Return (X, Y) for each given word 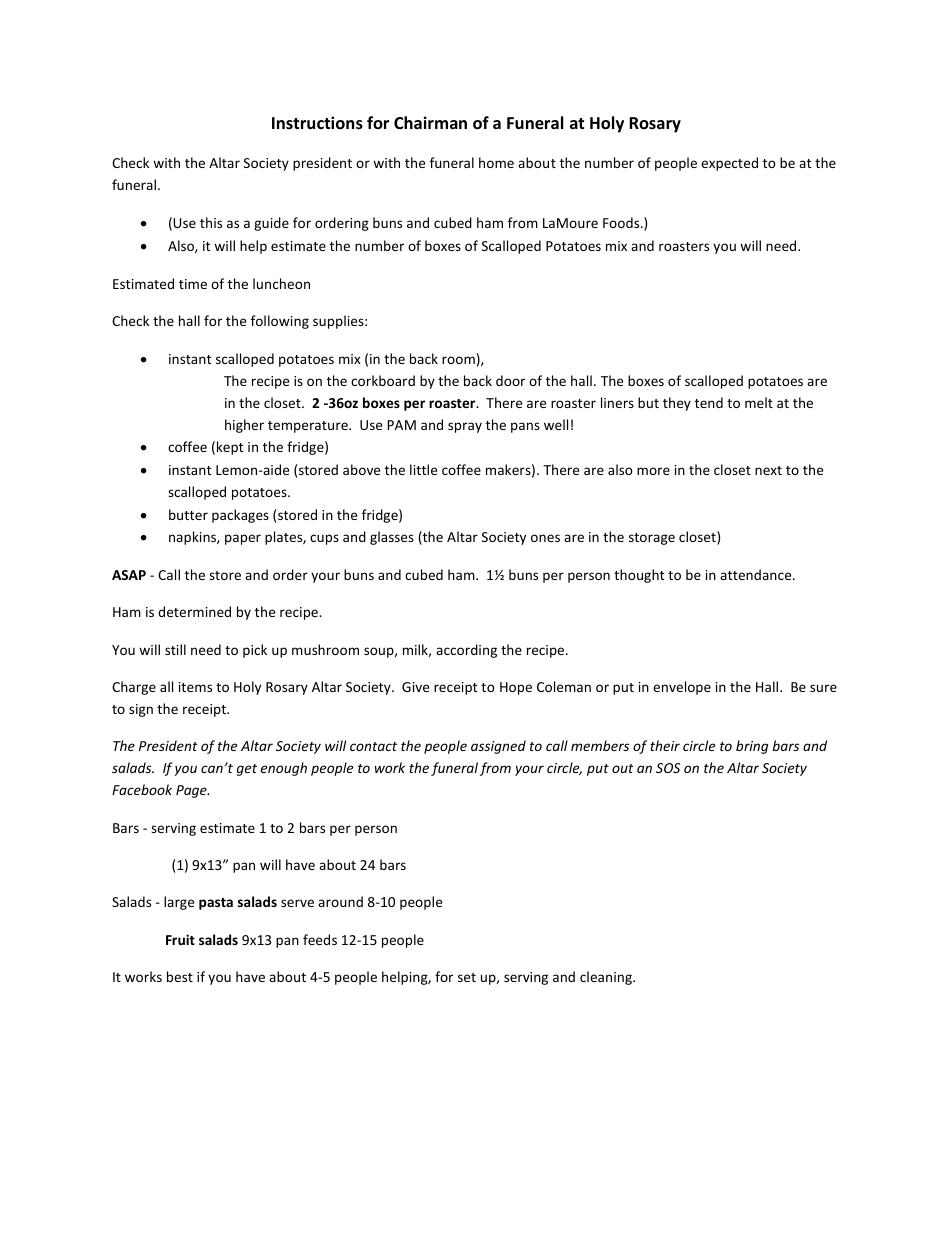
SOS (668, 768)
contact (373, 746)
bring (752, 747)
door (510, 380)
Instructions (317, 123)
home (496, 162)
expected (729, 164)
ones (545, 538)
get (247, 770)
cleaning (607, 978)
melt (759, 402)
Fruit (180, 939)
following (280, 322)
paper (243, 539)
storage (652, 539)
